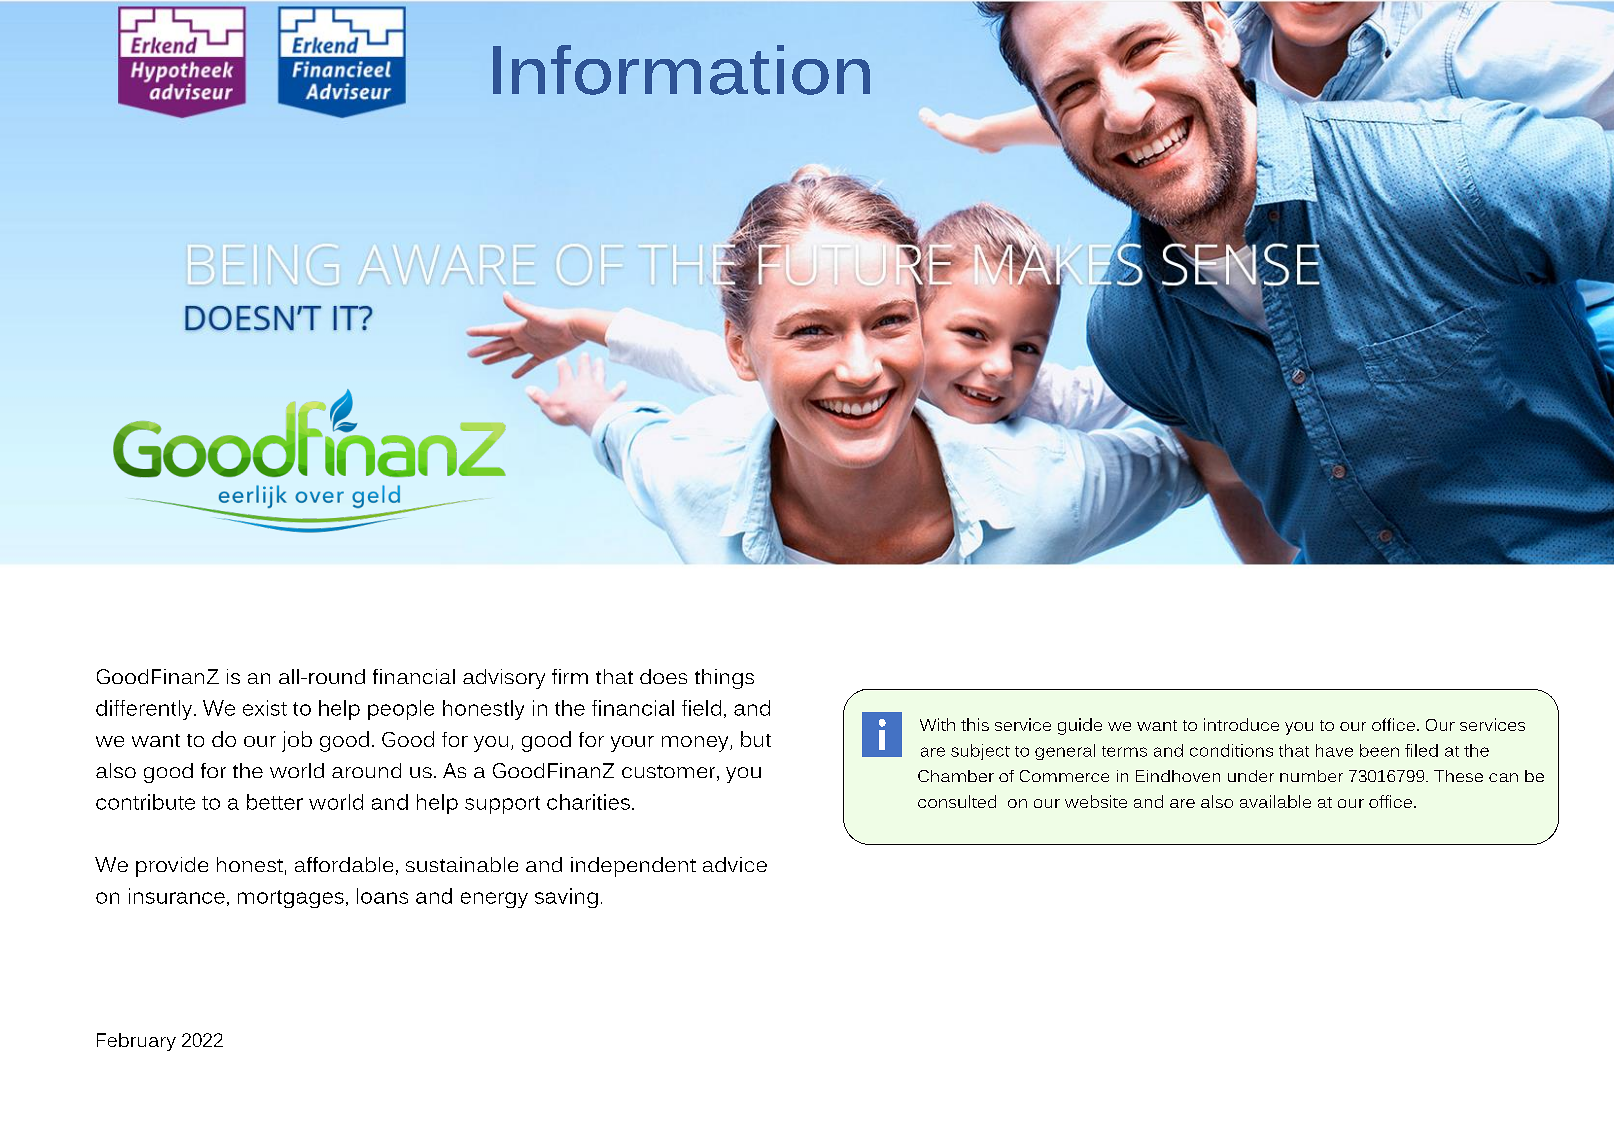  I want to click on available, so click(1275, 801).
